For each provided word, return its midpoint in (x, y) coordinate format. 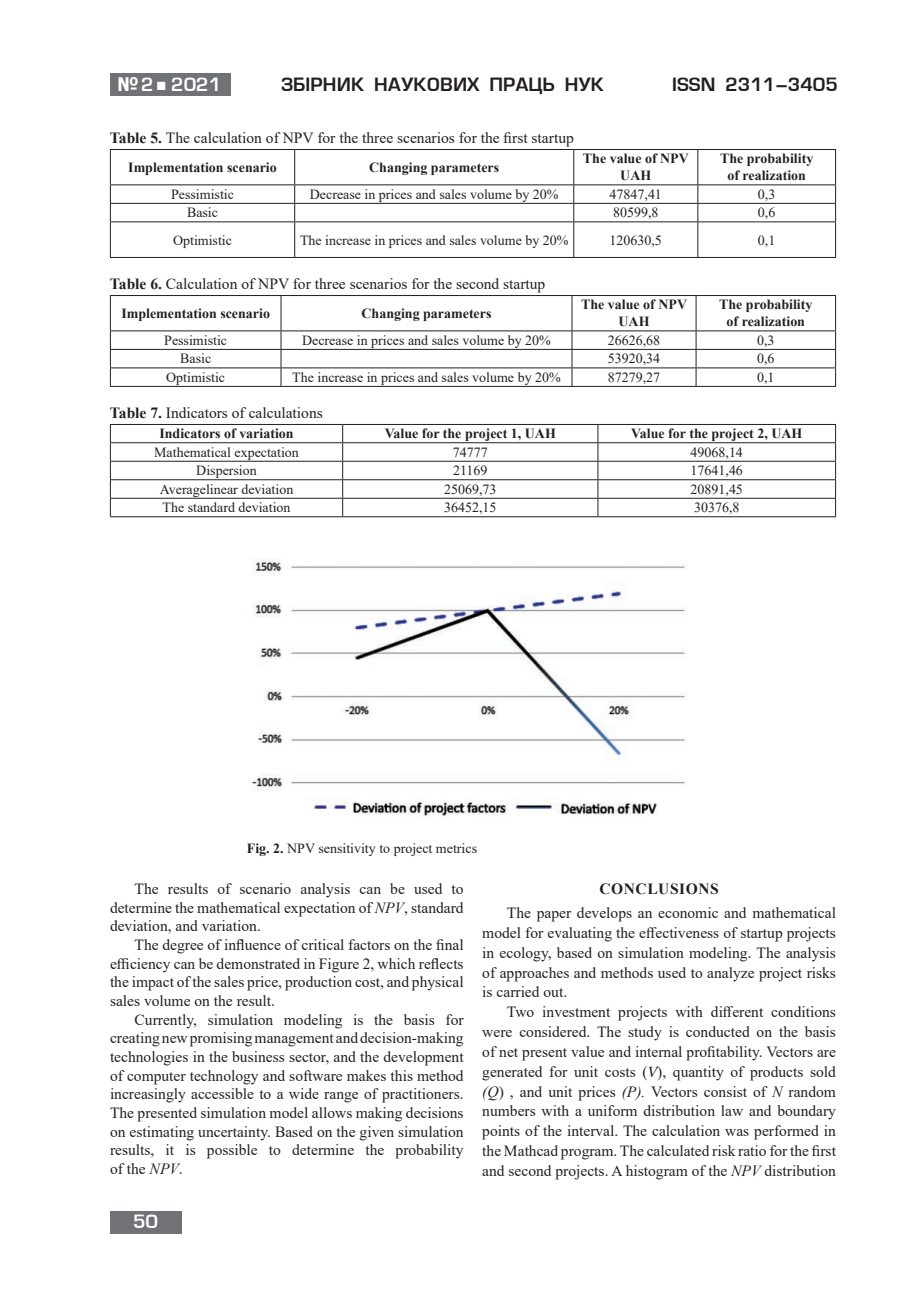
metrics (456, 848)
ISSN (694, 84)
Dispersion (226, 473)
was (737, 1132)
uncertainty (234, 1133)
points (501, 1132)
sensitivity (347, 849)
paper (554, 916)
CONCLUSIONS (659, 889)
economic (688, 912)
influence (253, 944)
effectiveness (679, 932)
